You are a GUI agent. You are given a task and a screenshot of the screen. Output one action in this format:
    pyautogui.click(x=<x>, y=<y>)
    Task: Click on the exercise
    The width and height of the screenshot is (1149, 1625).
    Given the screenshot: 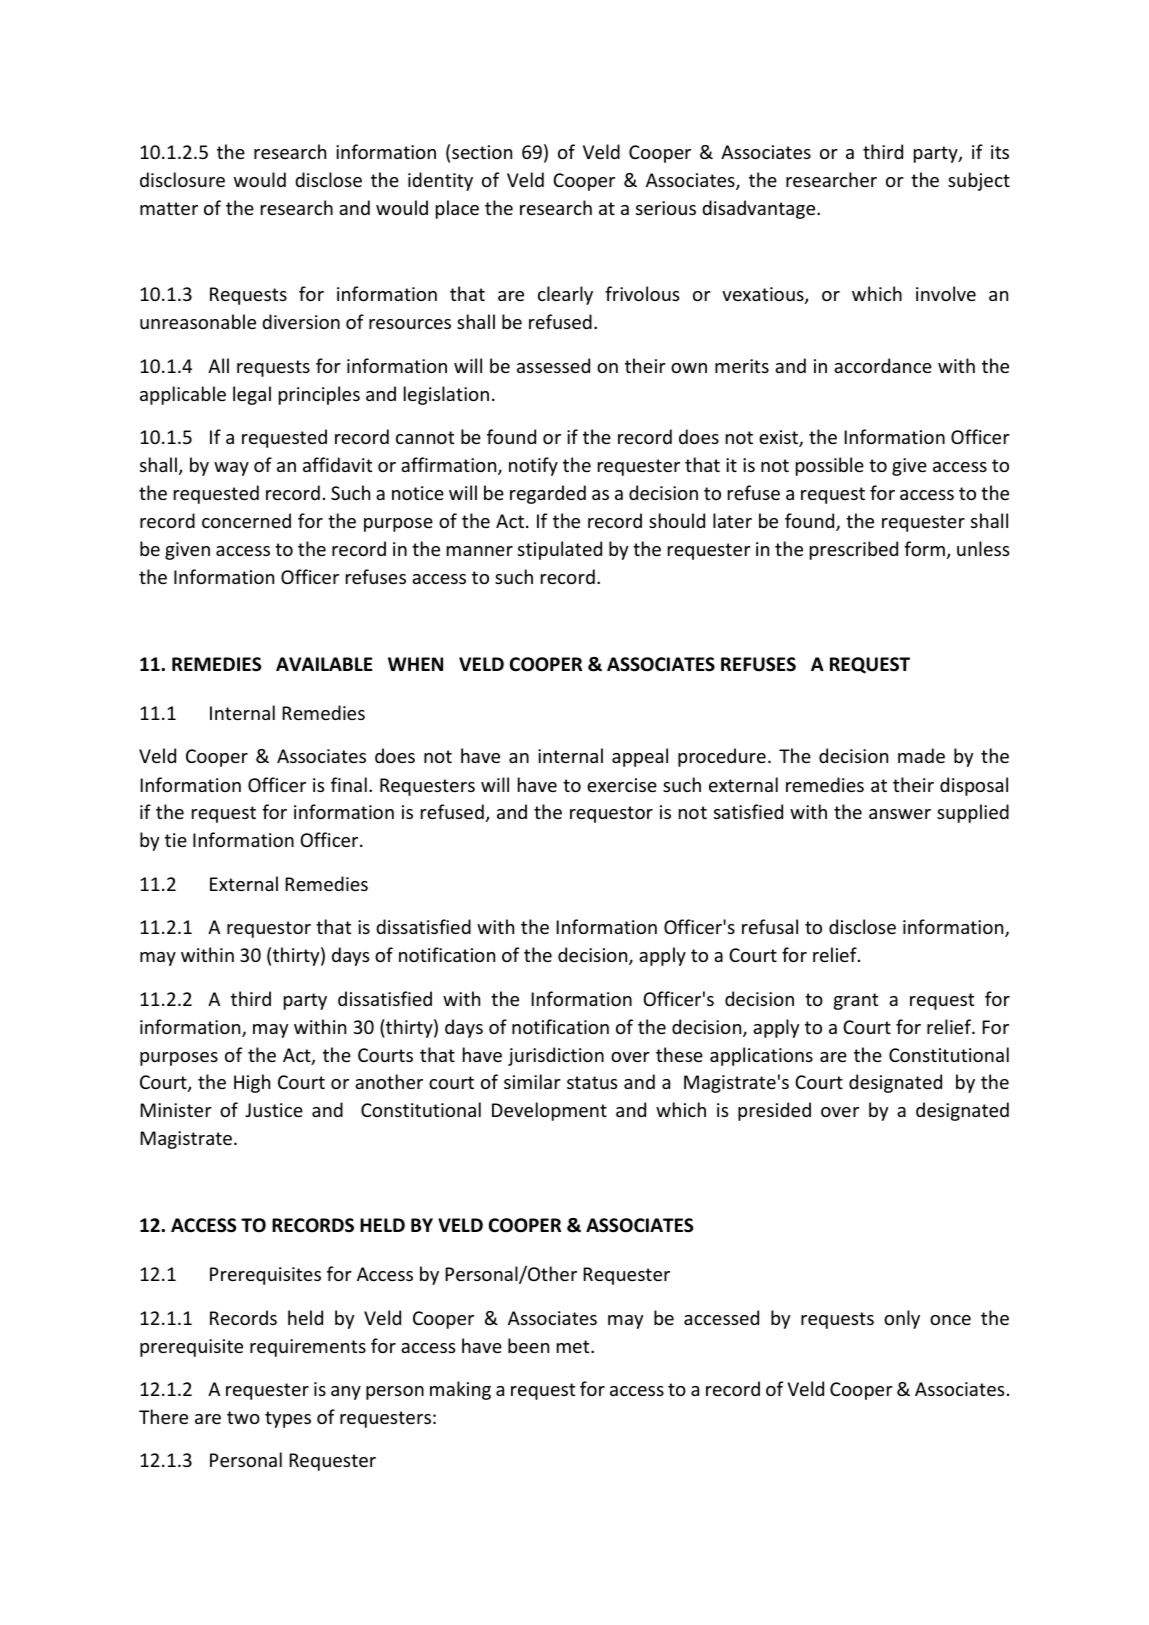 What is the action you would take?
    pyautogui.click(x=622, y=785)
